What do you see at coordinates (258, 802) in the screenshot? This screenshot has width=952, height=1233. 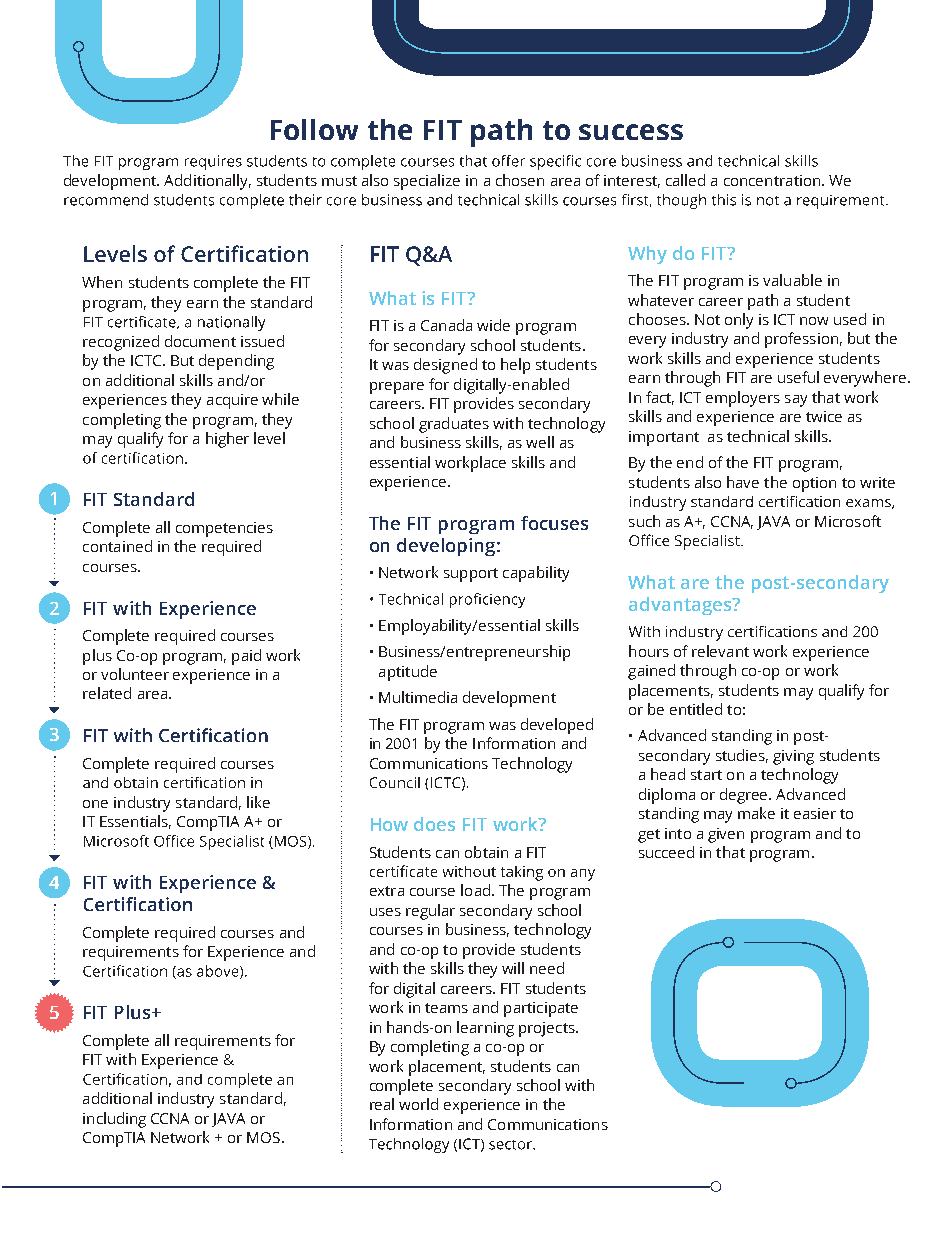 I see `like` at bounding box center [258, 802].
